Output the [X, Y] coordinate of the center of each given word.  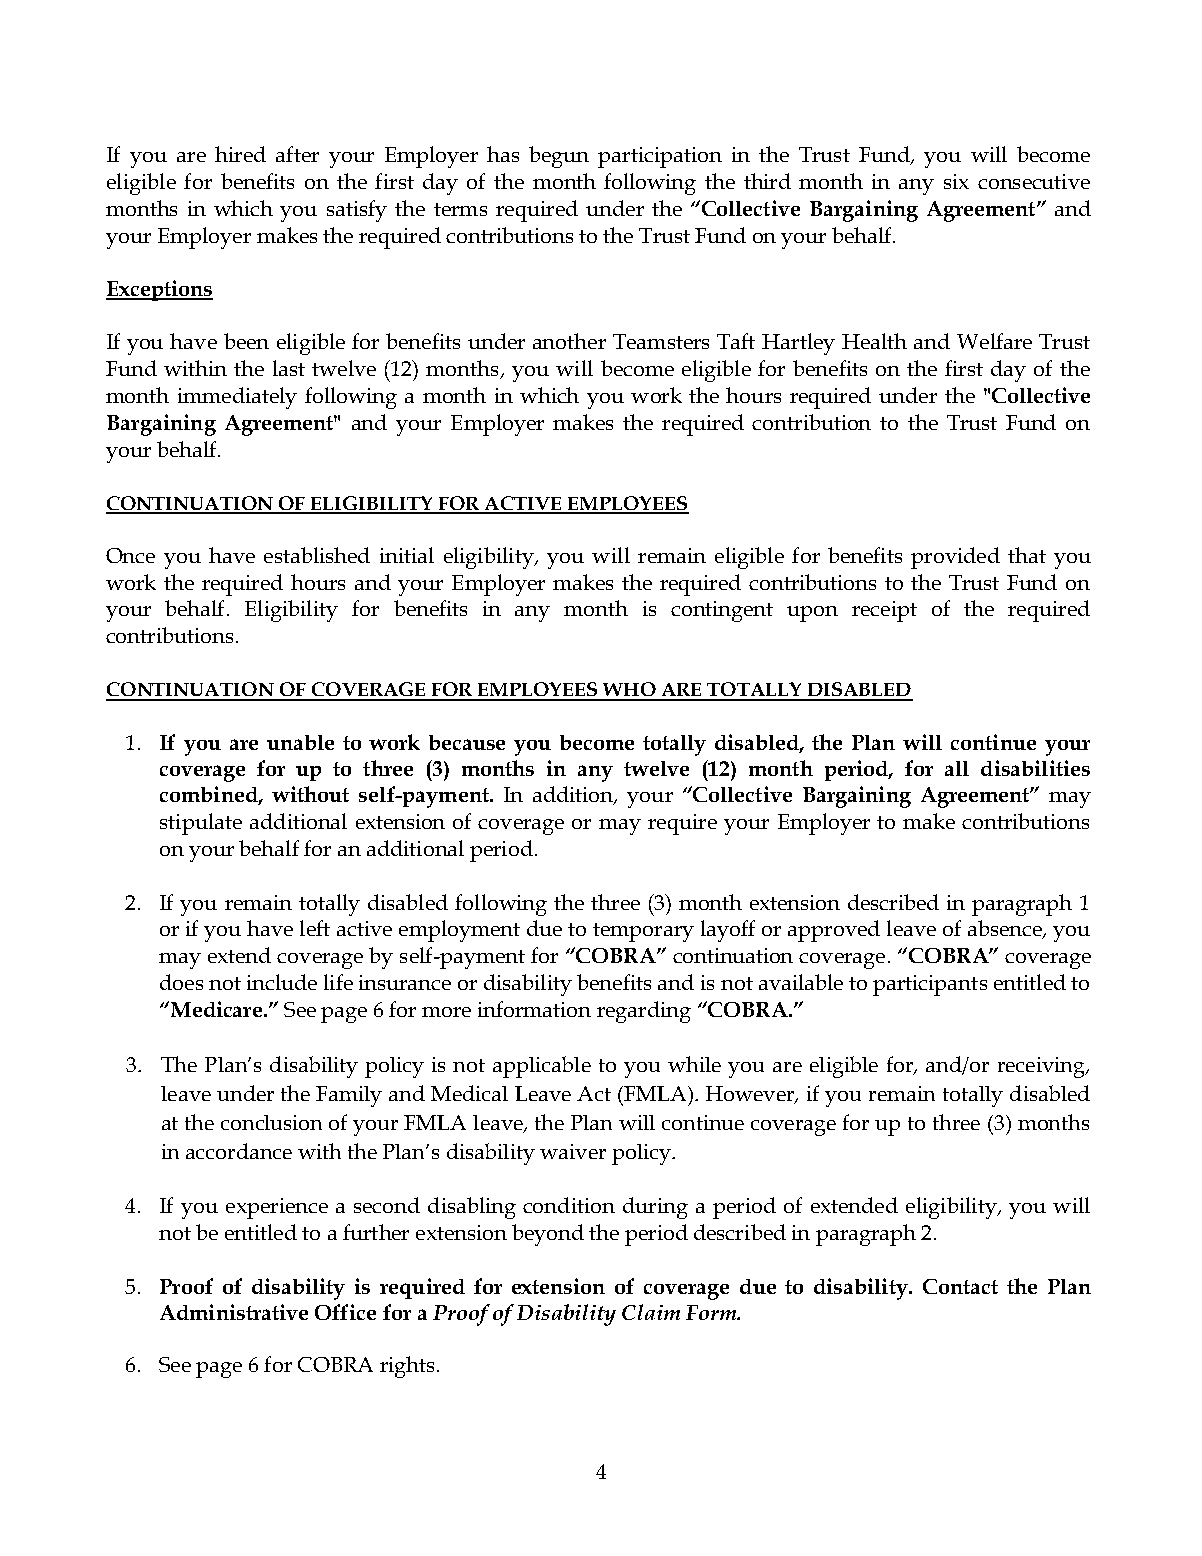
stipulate [201, 824]
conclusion [271, 1122]
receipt [884, 611]
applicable [542, 1067]
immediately [237, 398]
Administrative [234, 1312]
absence [1006, 929]
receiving [1042, 1067]
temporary [643, 932]
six [956, 181]
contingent [722, 611]
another [569, 341]
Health [874, 341]
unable [300, 742]
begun [559, 157]
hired [240, 154]
